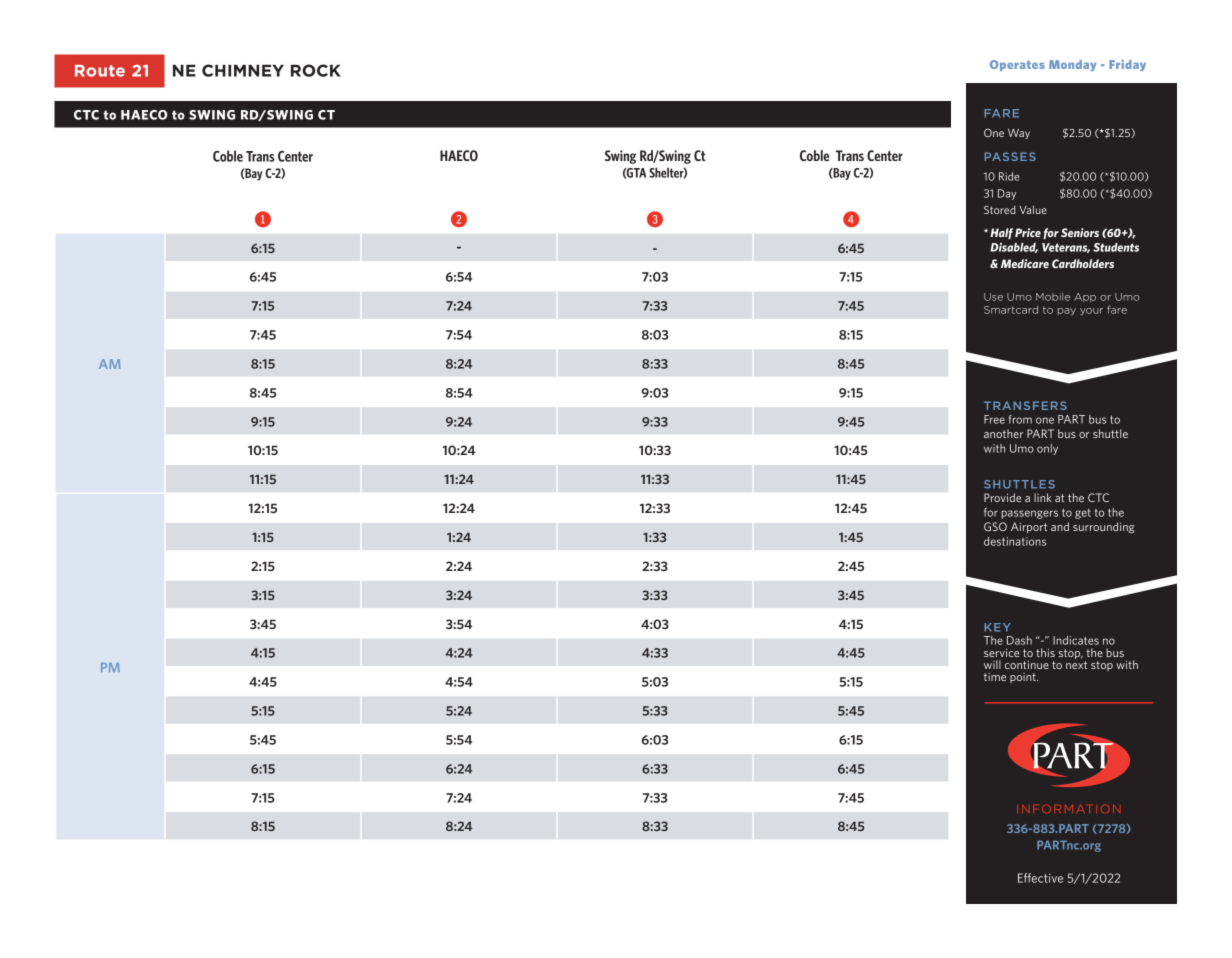 This page has width=1232, height=958. I want to click on Effective, so click(1040, 878).
